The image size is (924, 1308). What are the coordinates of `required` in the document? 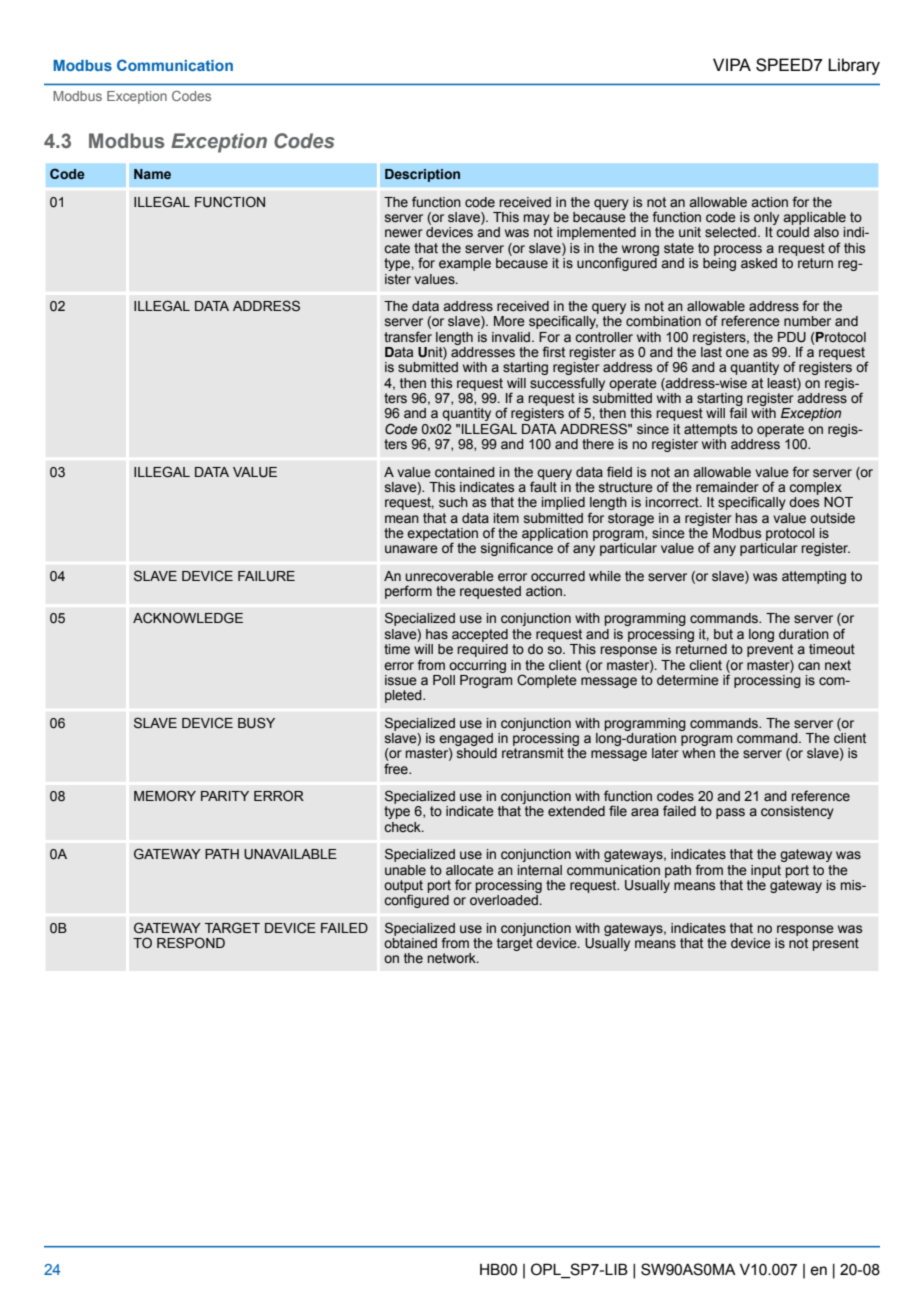 It's located at (482, 650).
